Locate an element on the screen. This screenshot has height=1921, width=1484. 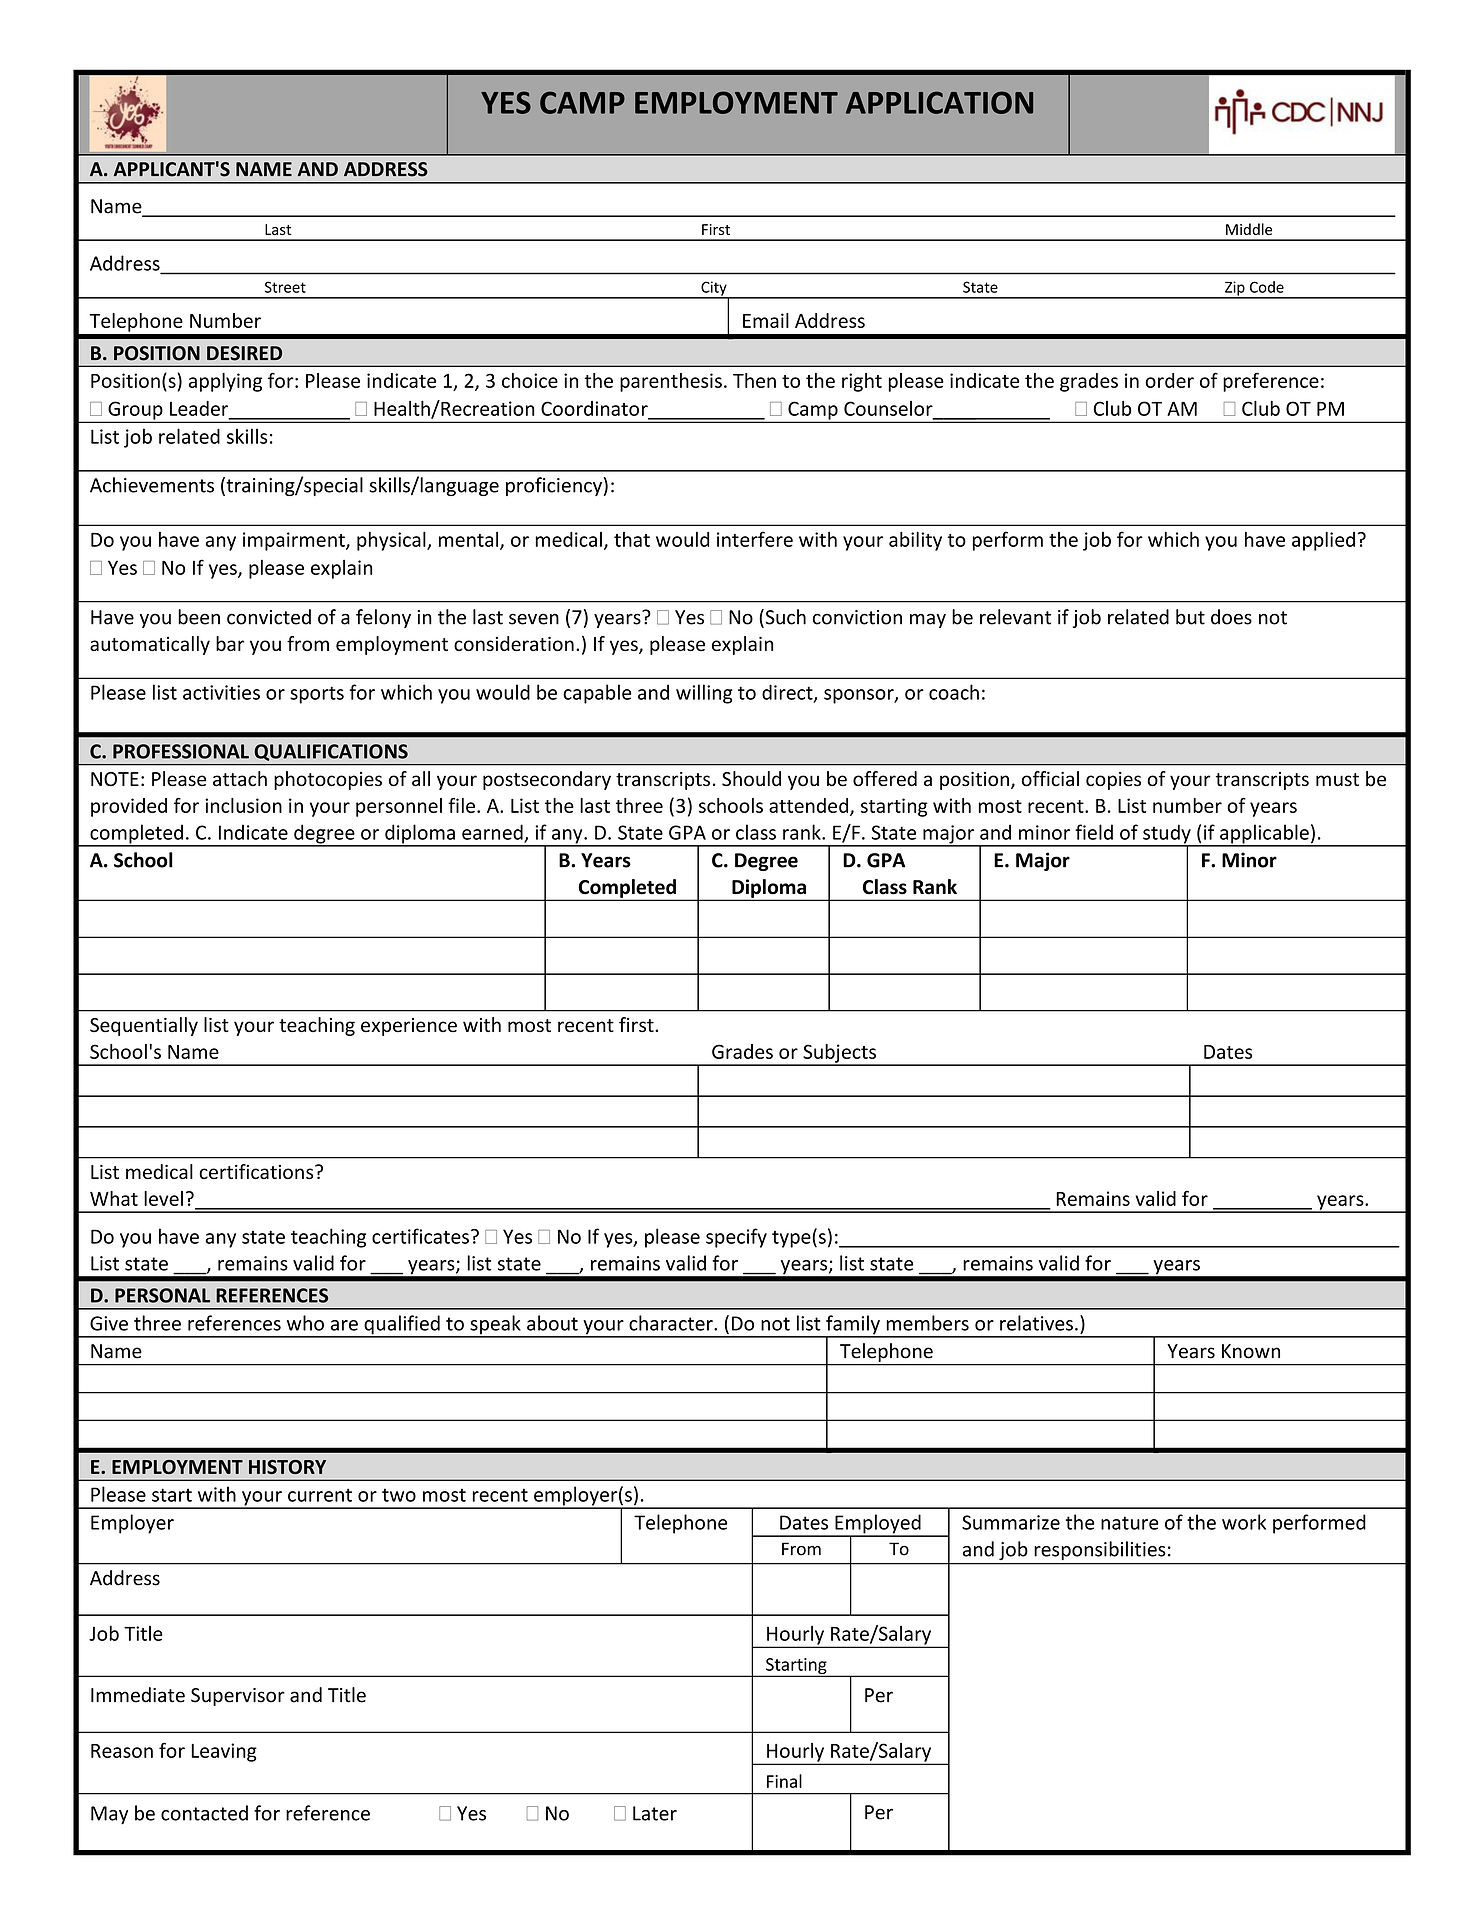
Known is located at coordinates (1251, 1351).
